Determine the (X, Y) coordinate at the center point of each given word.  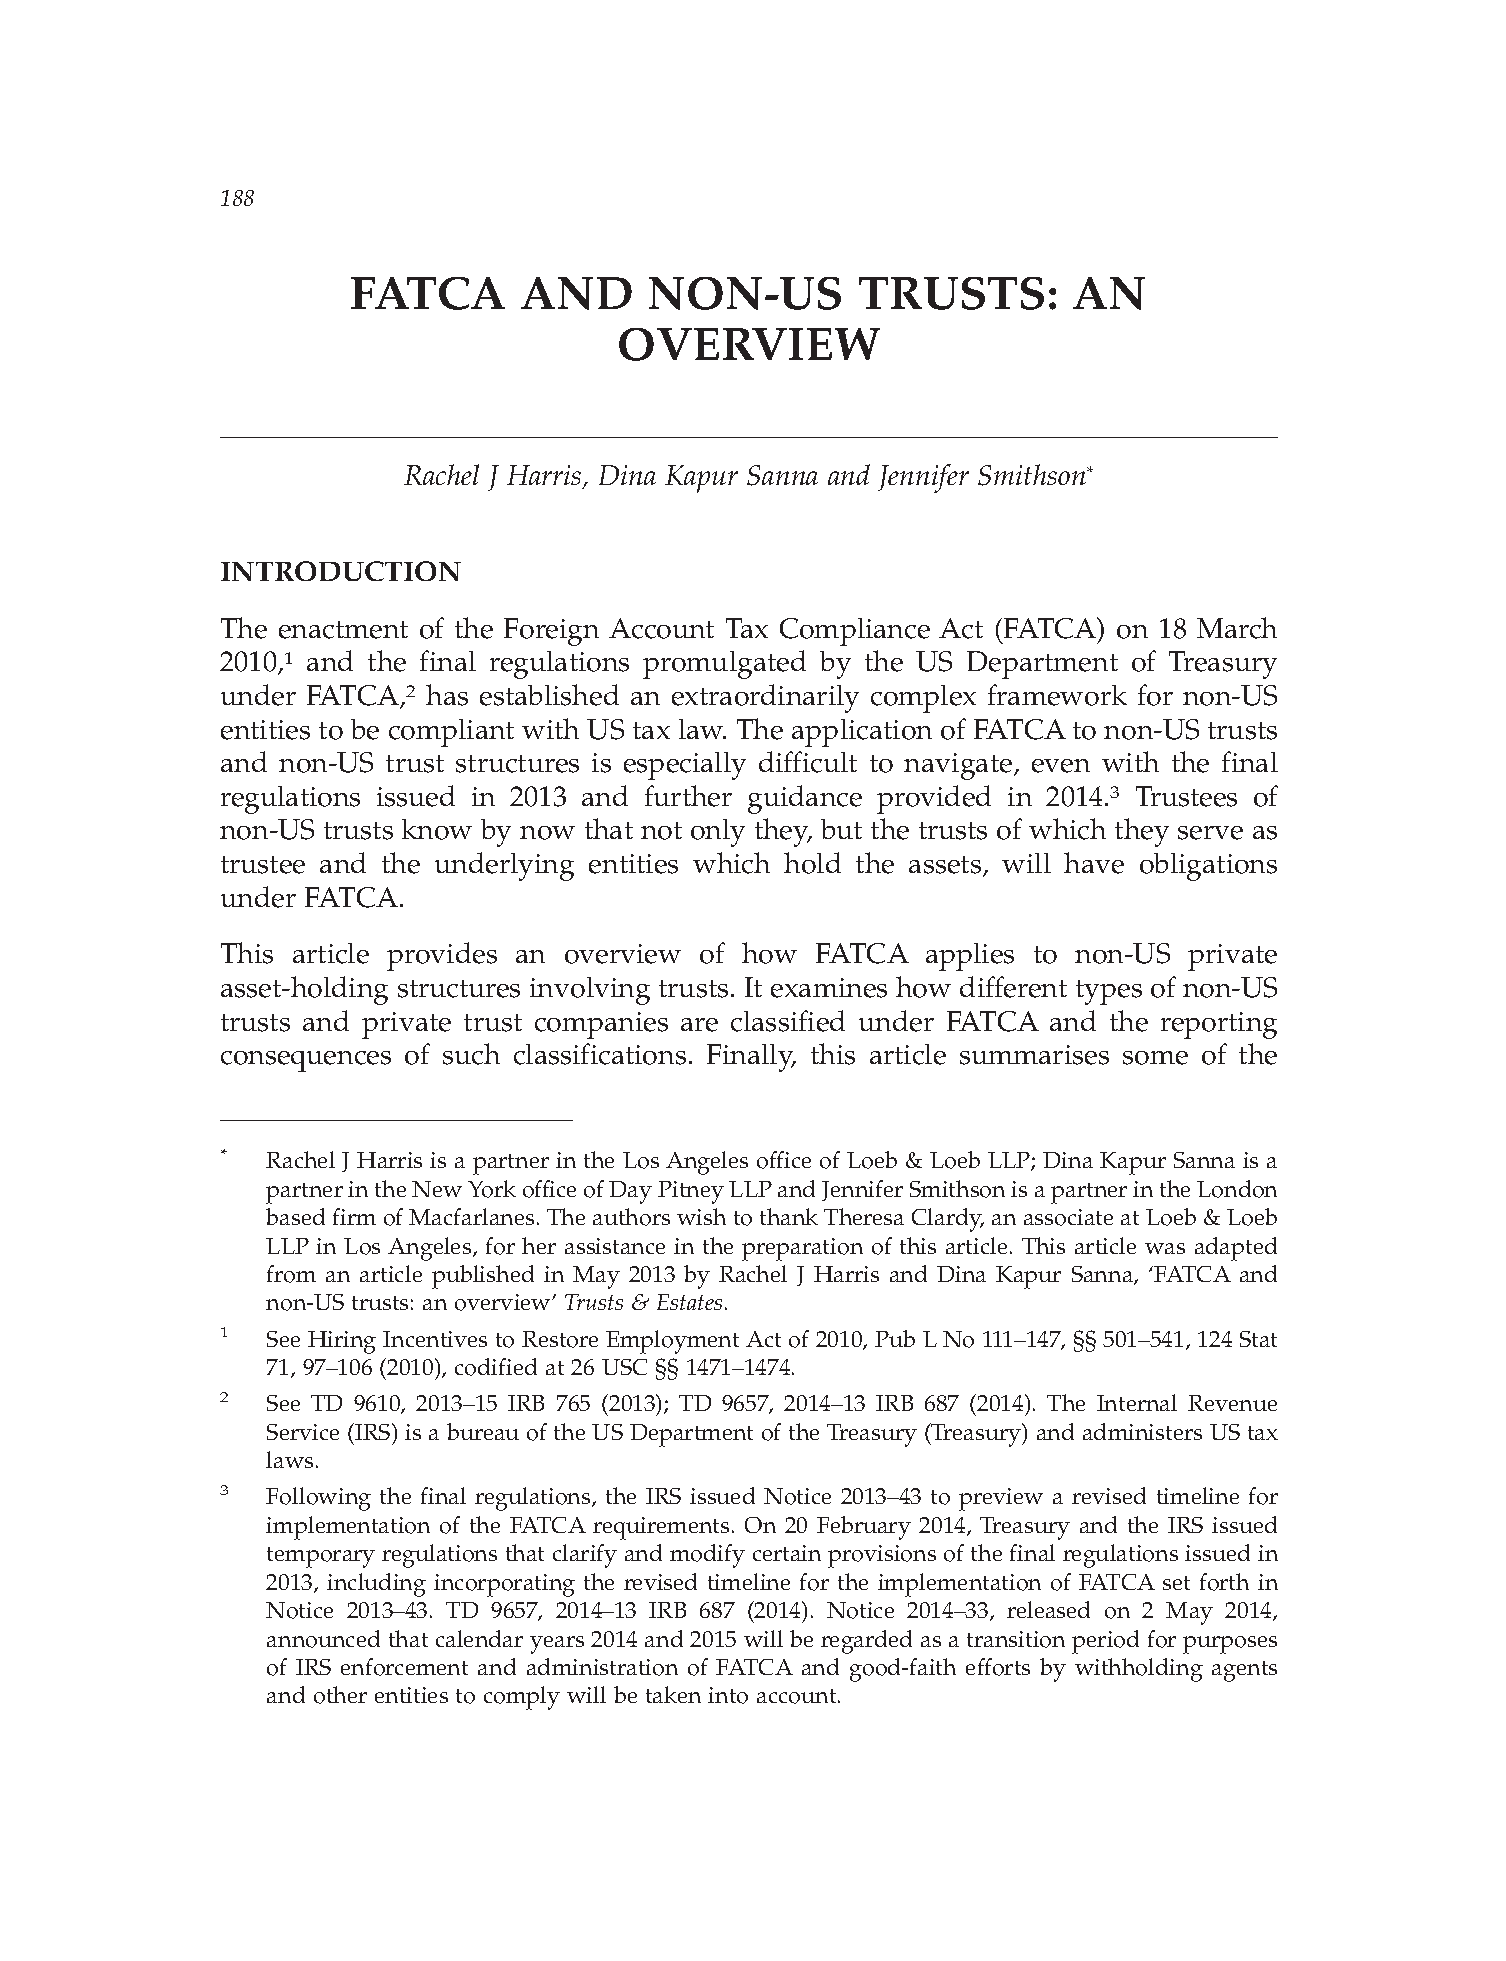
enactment (343, 630)
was (1165, 1248)
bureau (483, 1431)
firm (354, 1216)
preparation (802, 1249)
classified (788, 1021)
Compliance (855, 632)
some (1155, 1058)
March (1237, 628)
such (471, 1054)
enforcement (404, 1667)
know (437, 829)
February (864, 1528)
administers (1142, 1431)
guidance (805, 799)
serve (1210, 833)
